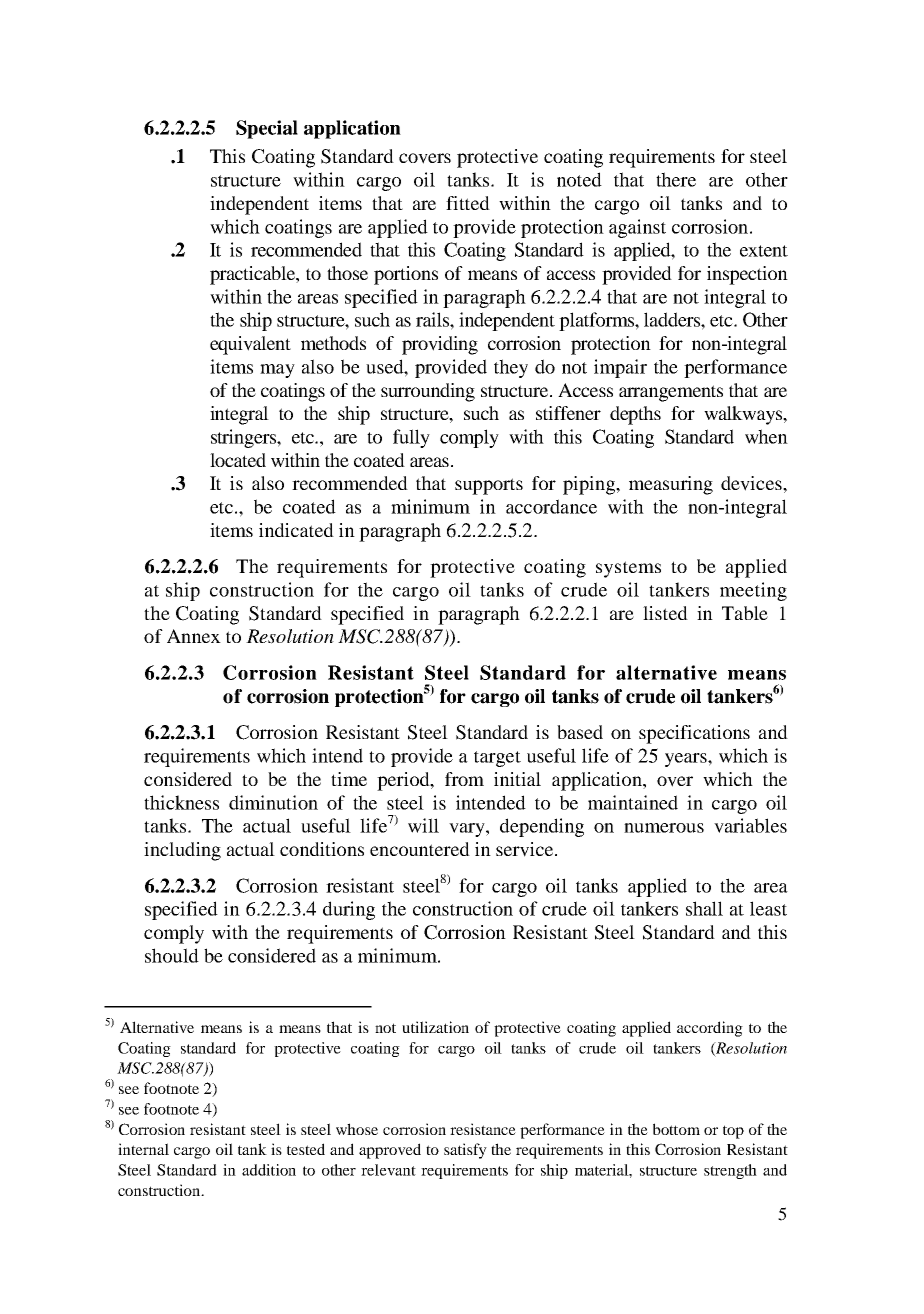 This screenshot has width=924, height=1314. Describe the element at coordinates (671, 485) in the screenshot. I see `measuring` at that location.
